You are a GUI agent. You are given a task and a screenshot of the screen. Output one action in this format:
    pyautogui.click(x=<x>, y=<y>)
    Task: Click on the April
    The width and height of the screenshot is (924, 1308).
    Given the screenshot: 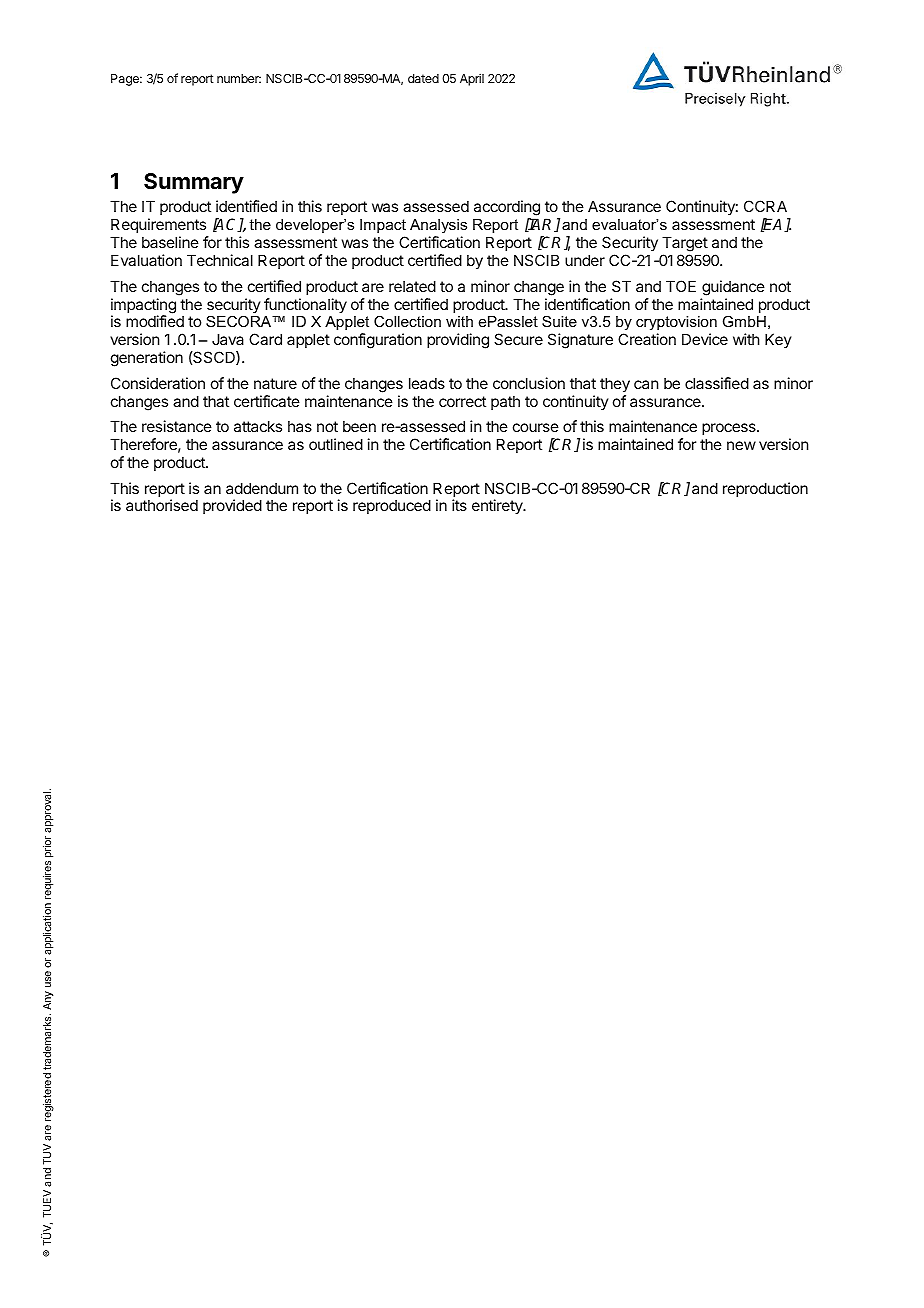 What is the action you would take?
    pyautogui.click(x=472, y=79)
